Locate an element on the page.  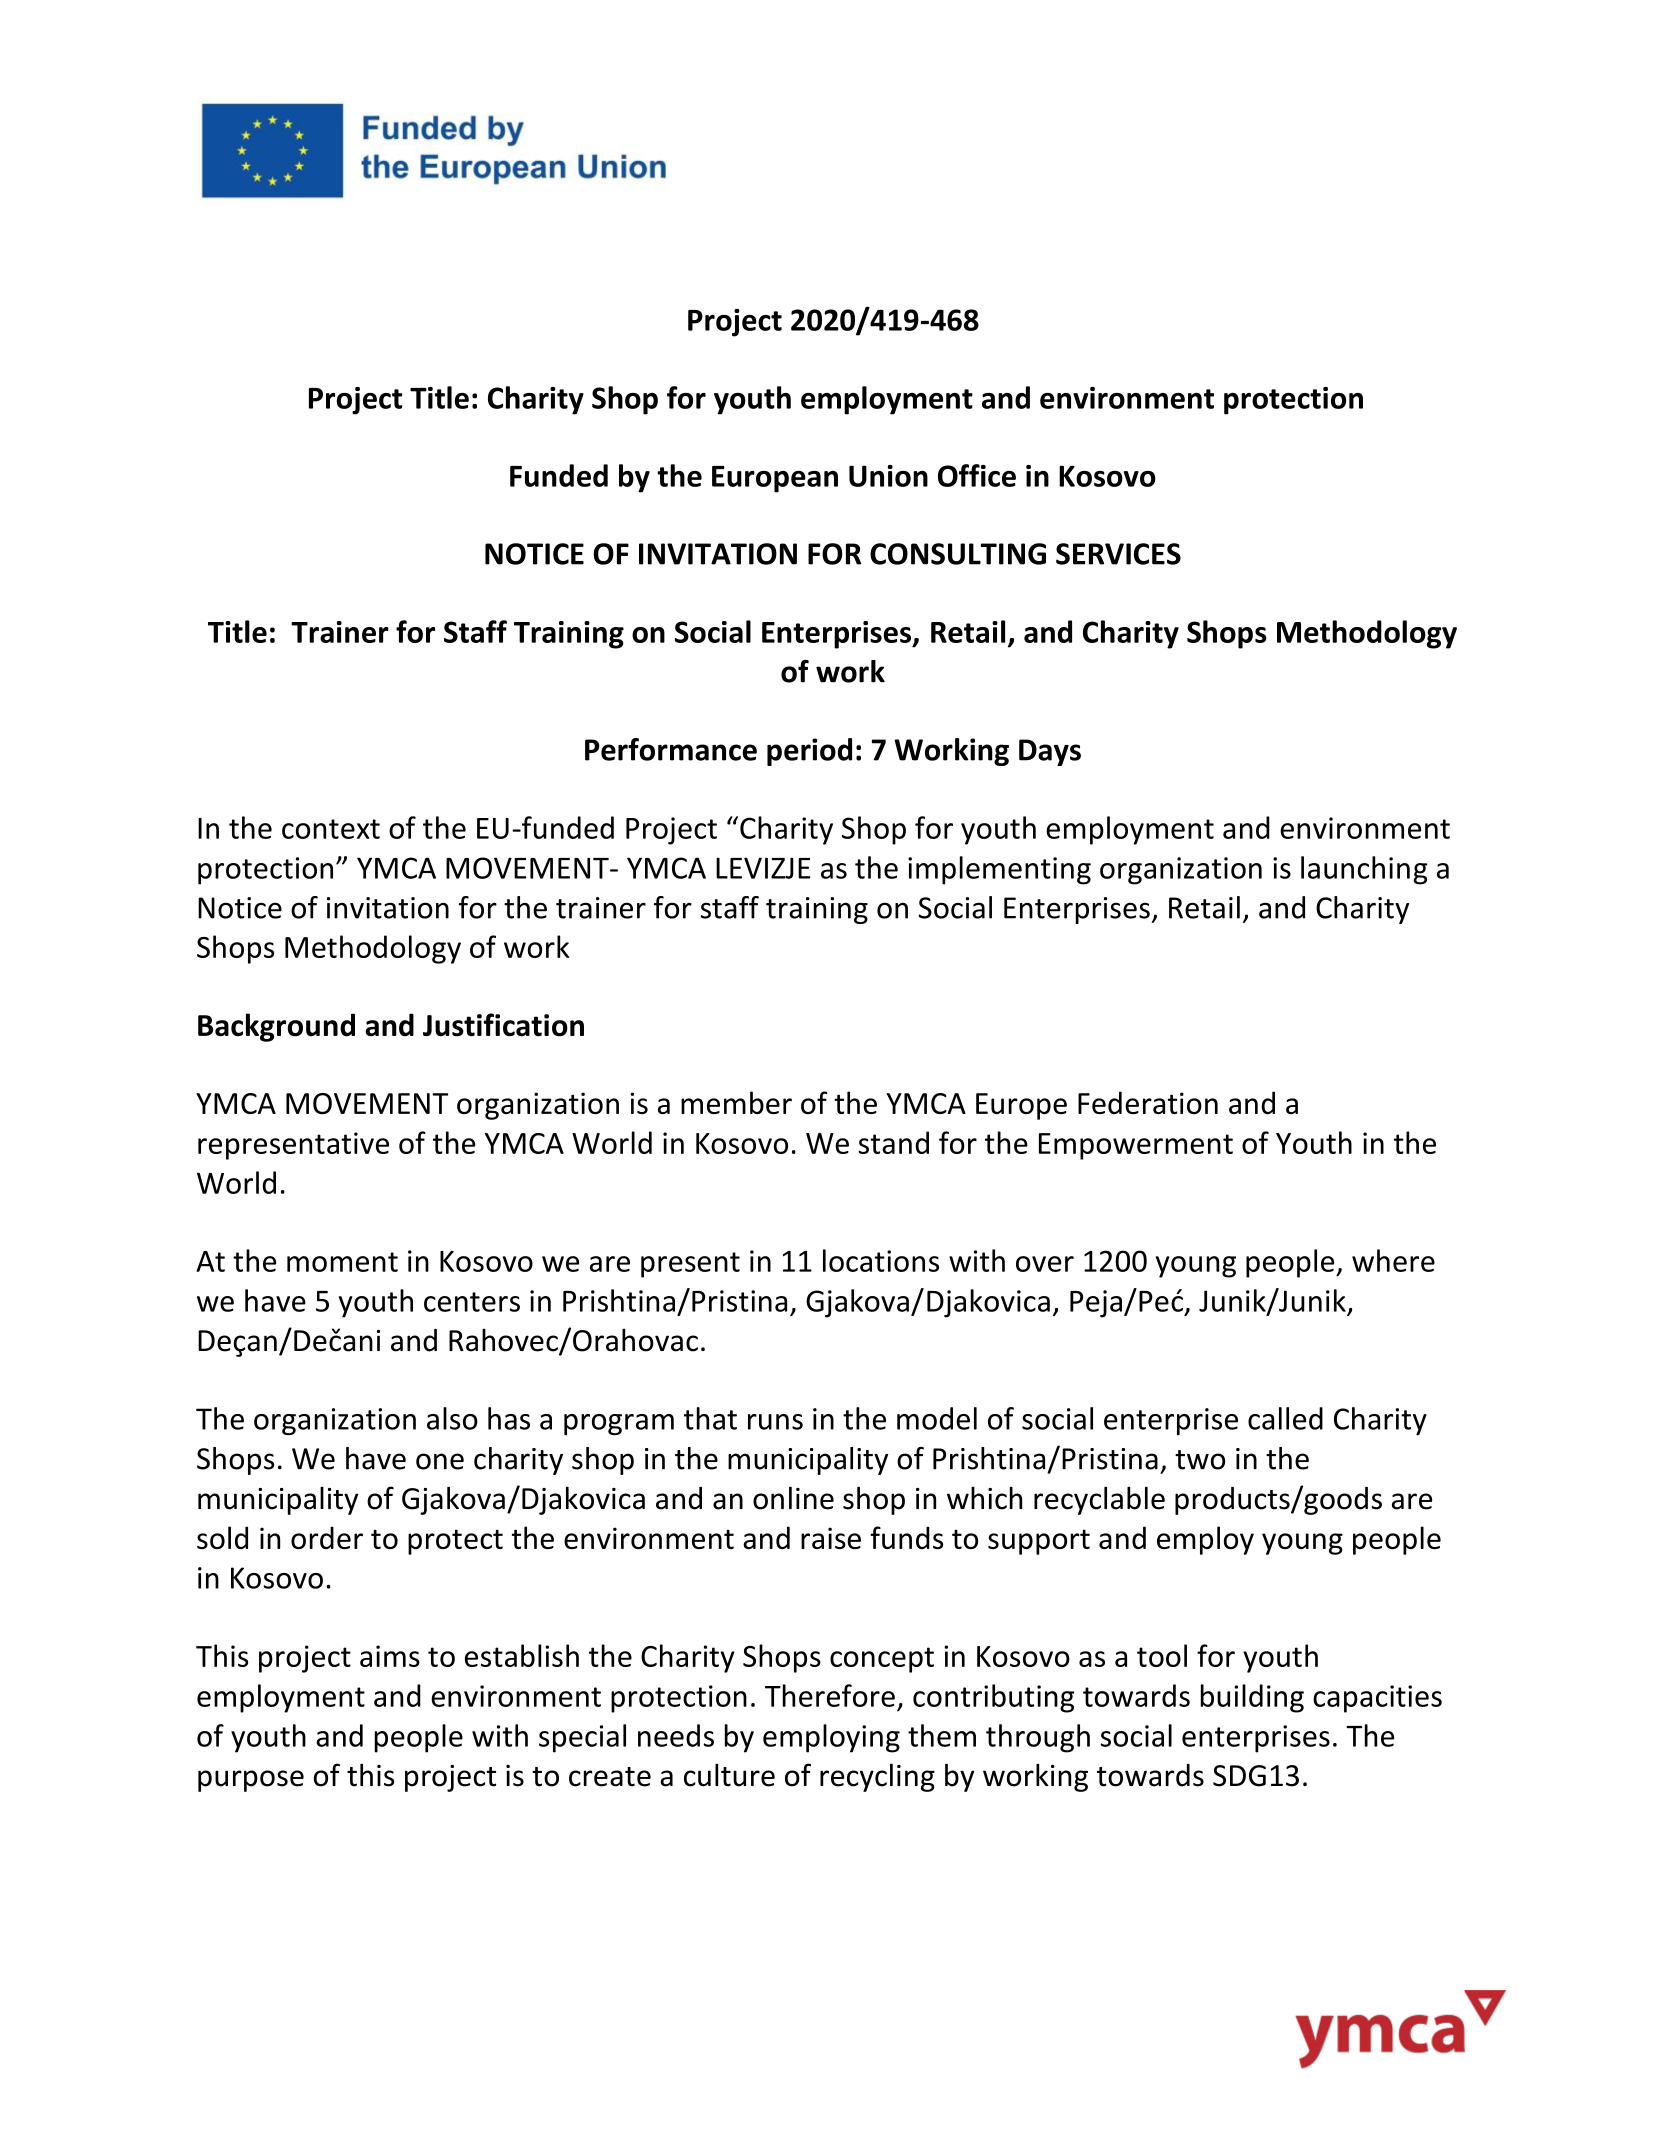
Performance is located at coordinates (671, 749).
